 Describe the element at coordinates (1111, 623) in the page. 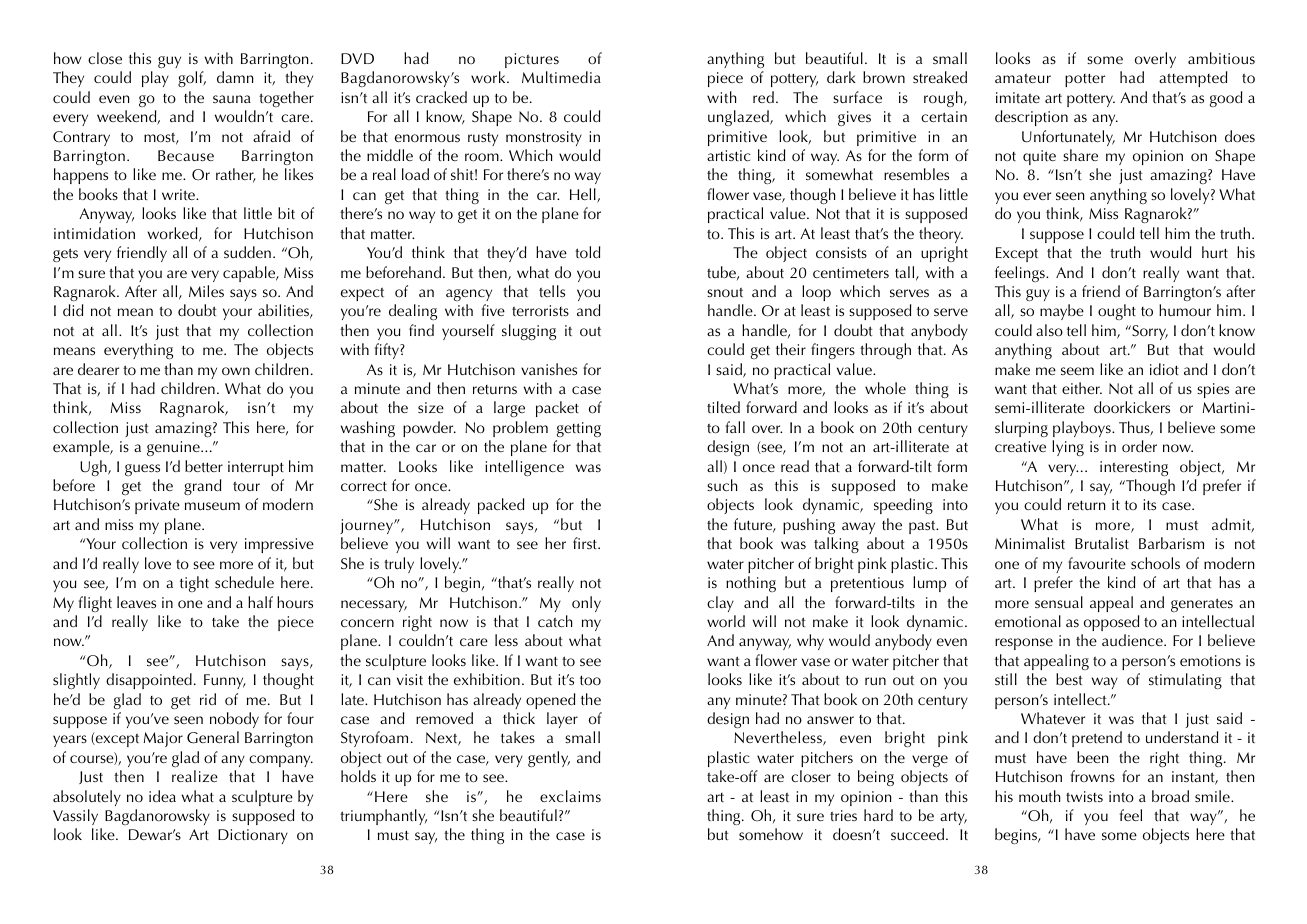

I see `opposed` at that location.
